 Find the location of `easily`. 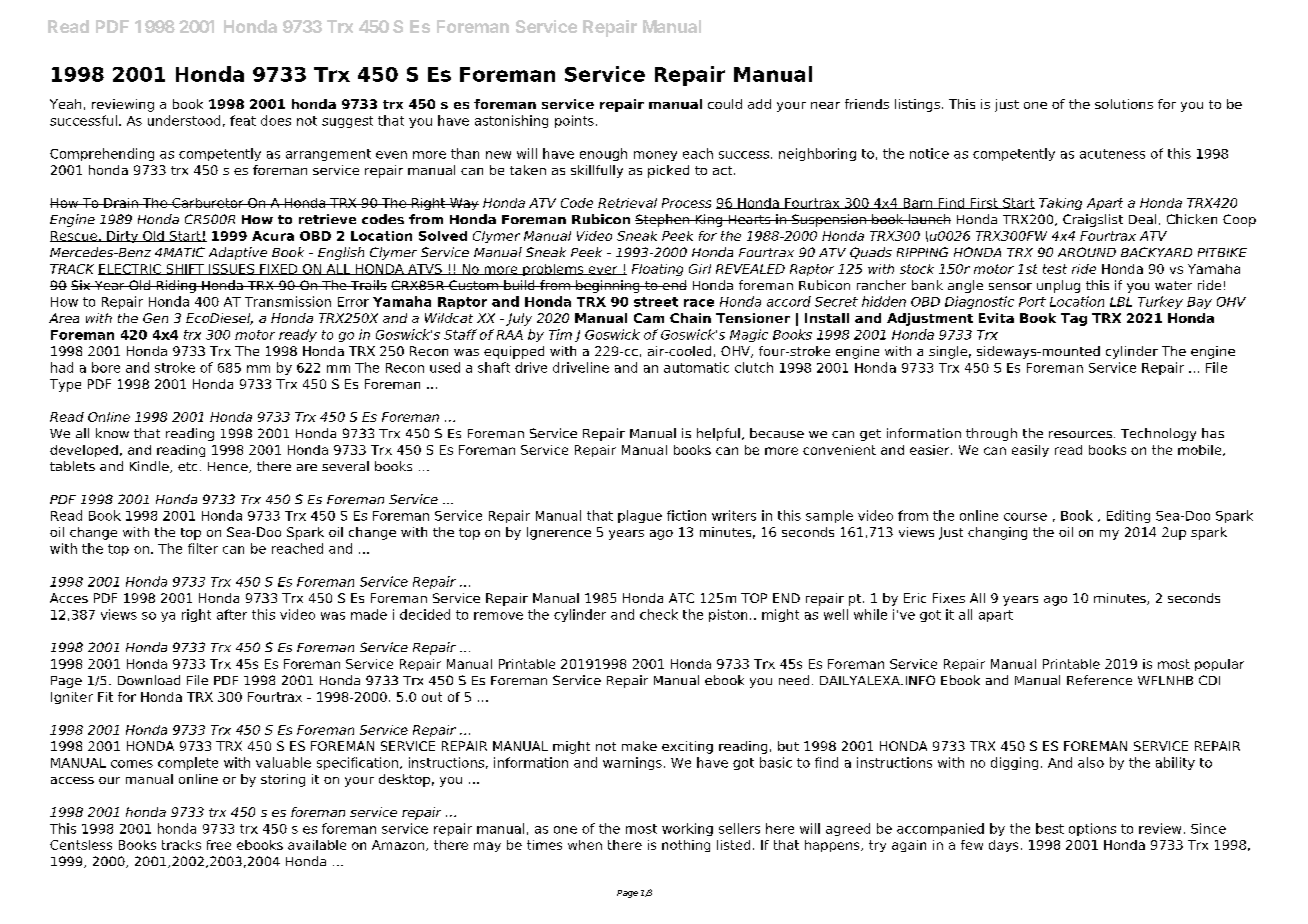

easily is located at coordinates (1030, 451).
